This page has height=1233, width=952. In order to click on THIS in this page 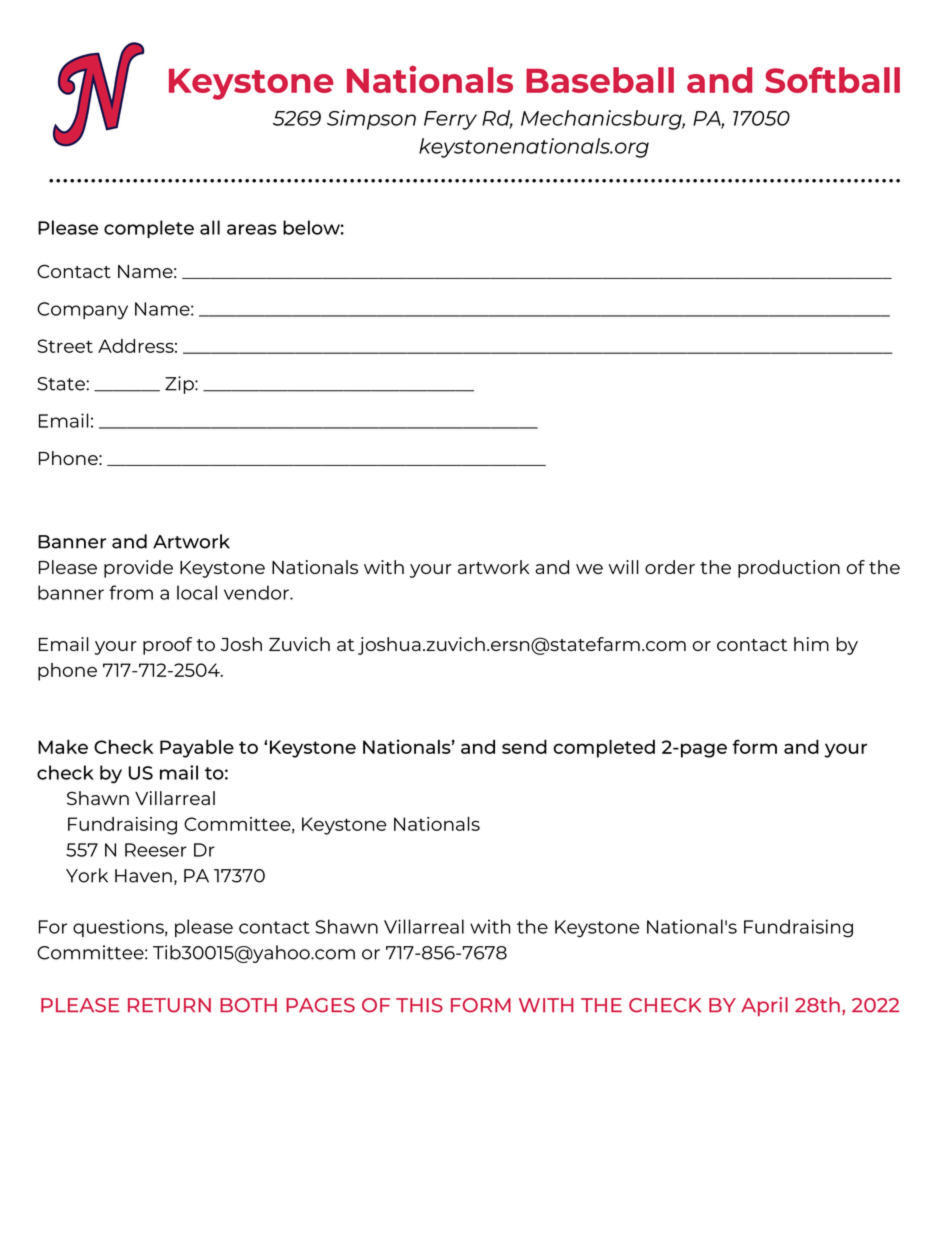, I will do `click(419, 1005)`.
